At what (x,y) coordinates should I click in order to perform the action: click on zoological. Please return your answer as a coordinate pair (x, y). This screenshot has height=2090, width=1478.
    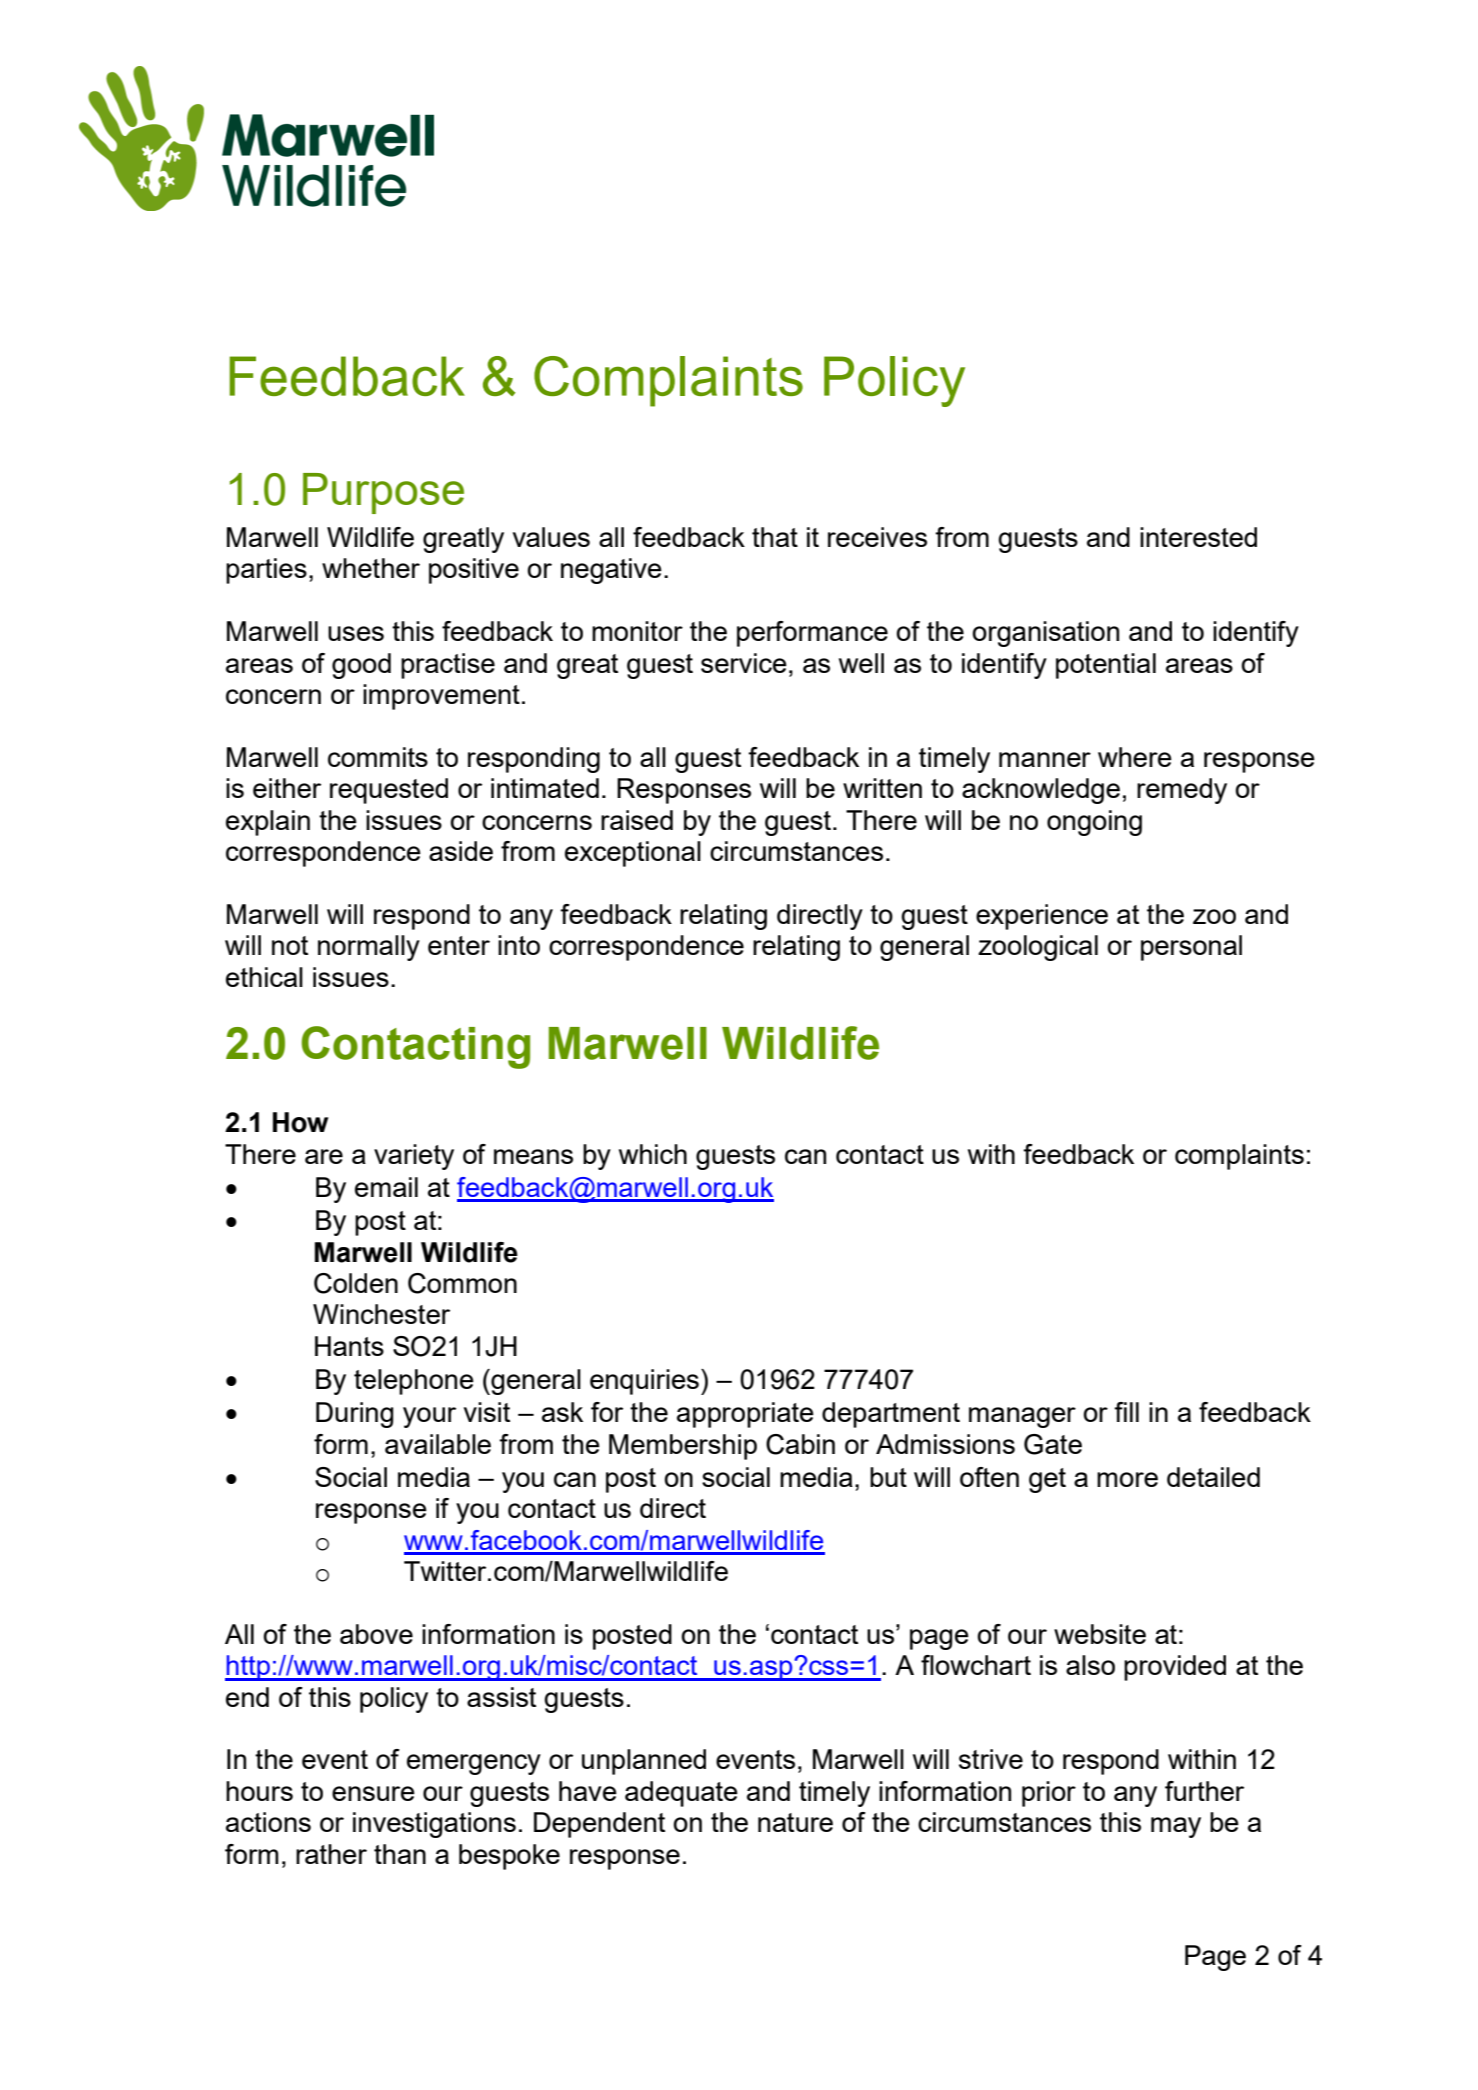
    Looking at the image, I should click on (1038, 948).
